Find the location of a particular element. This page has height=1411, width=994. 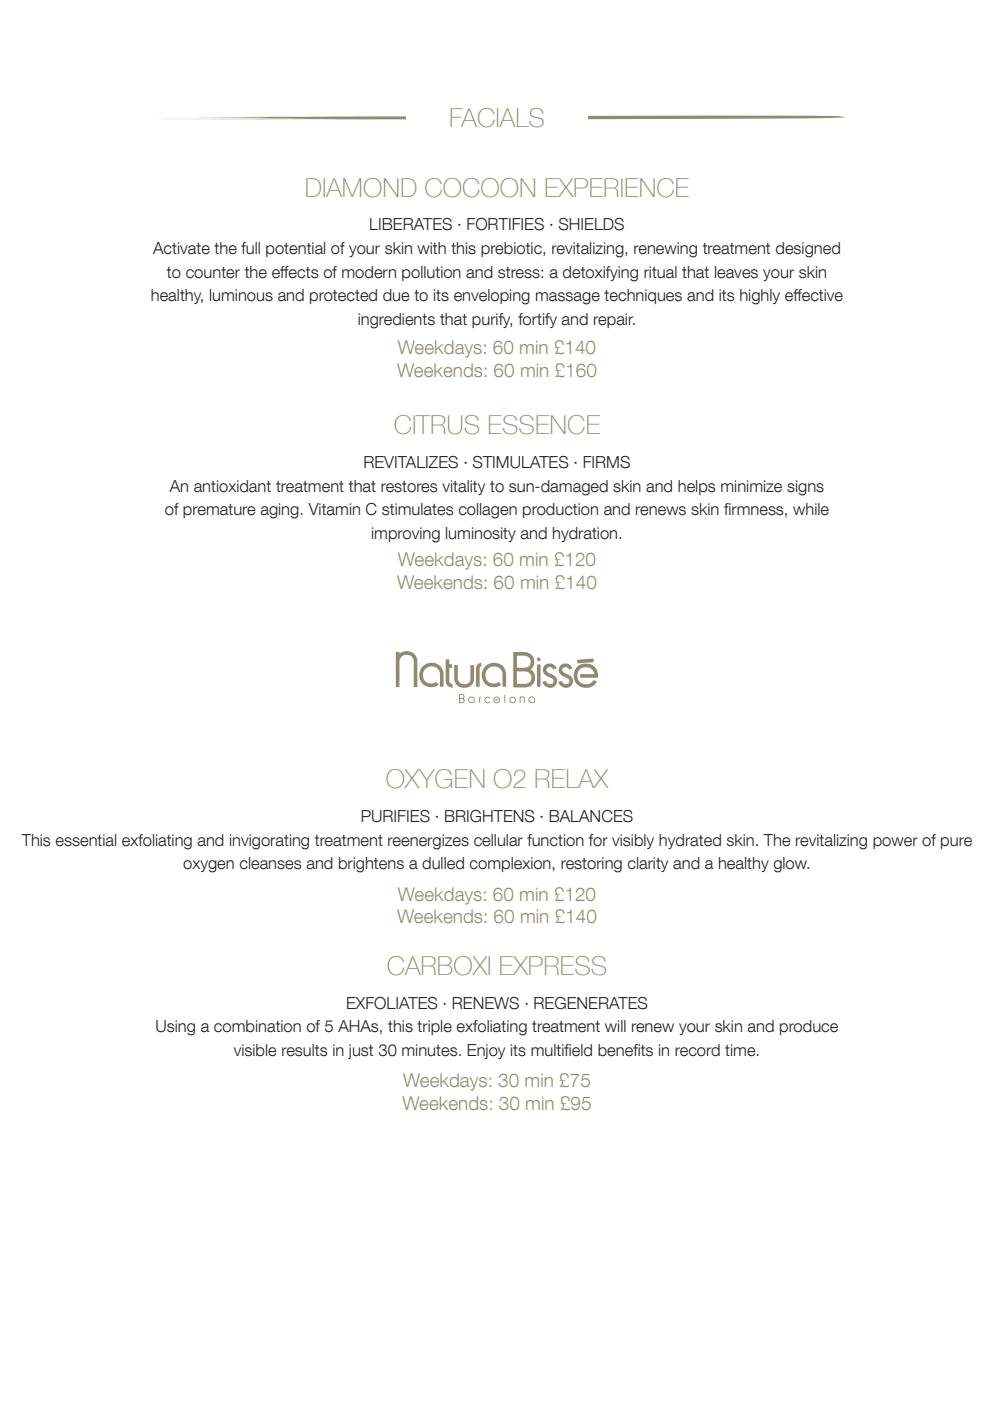

designed is located at coordinates (808, 250).
